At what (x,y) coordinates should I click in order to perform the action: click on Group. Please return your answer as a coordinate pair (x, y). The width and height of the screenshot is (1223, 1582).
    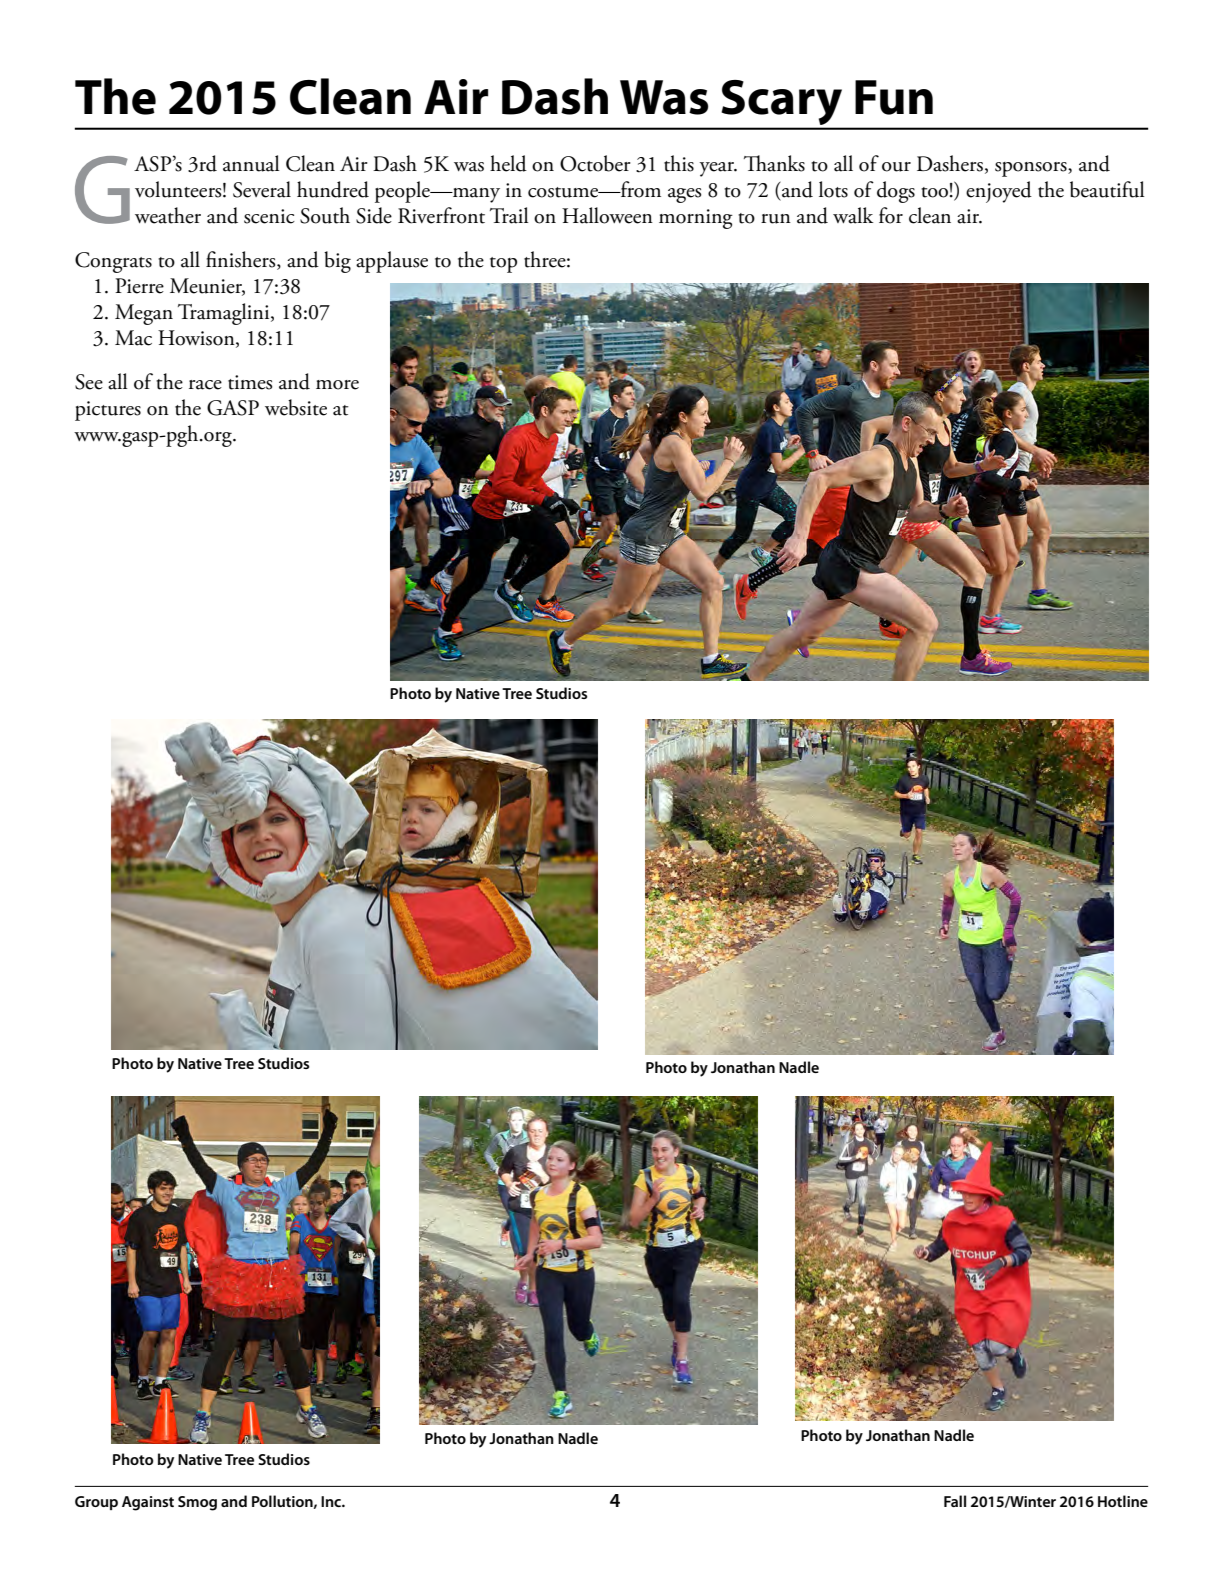
    Looking at the image, I should click on (96, 1503).
